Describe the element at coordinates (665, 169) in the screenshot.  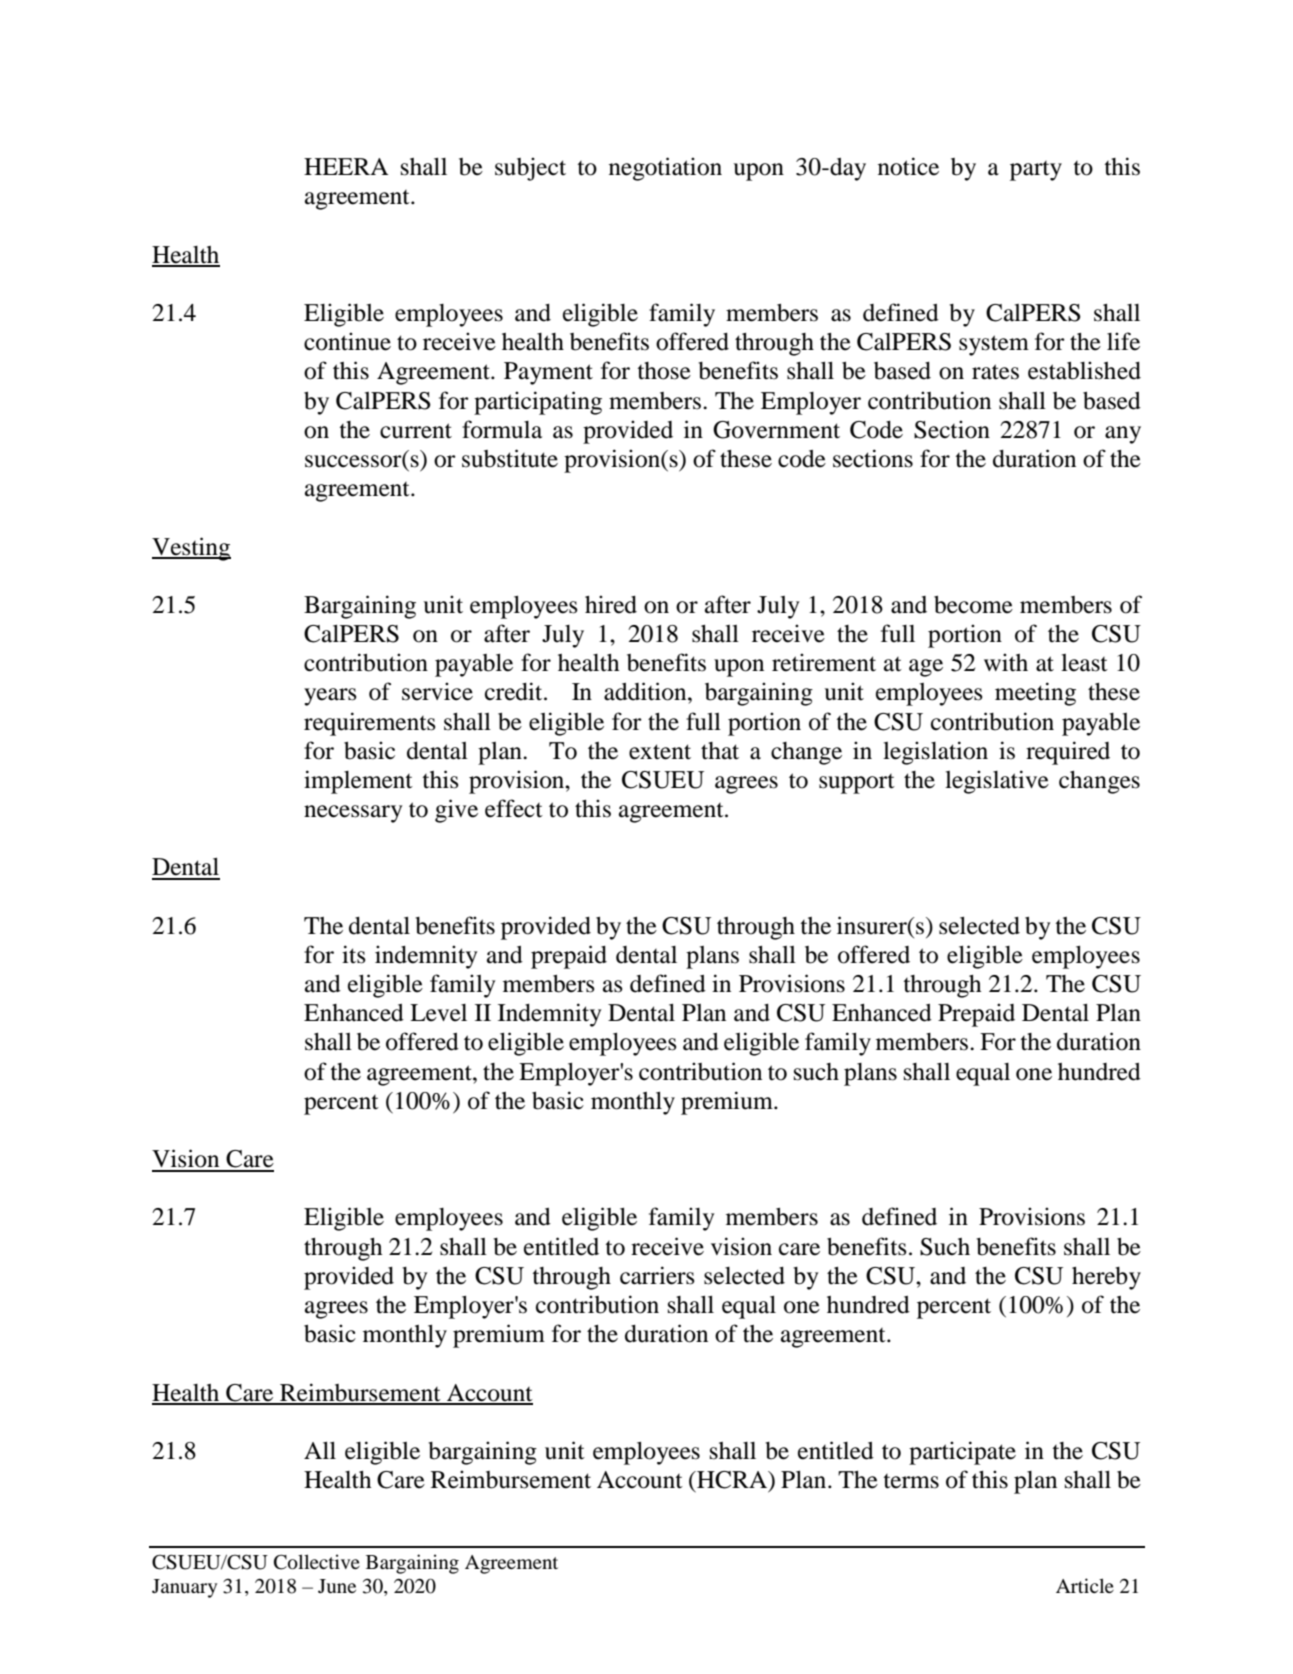
I see `negotiation` at that location.
